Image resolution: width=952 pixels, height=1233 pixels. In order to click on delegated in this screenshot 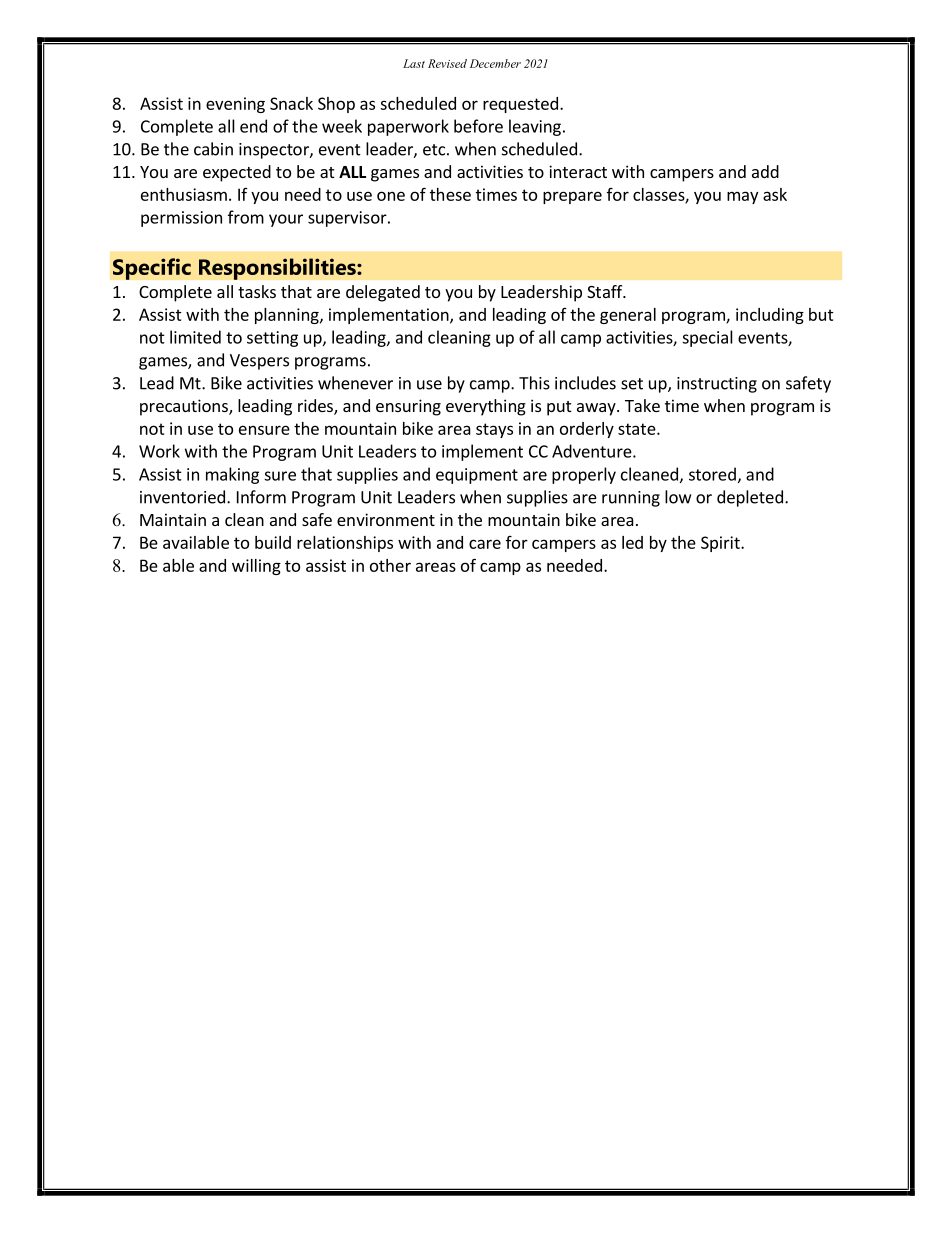, I will do `click(383, 293)`.
